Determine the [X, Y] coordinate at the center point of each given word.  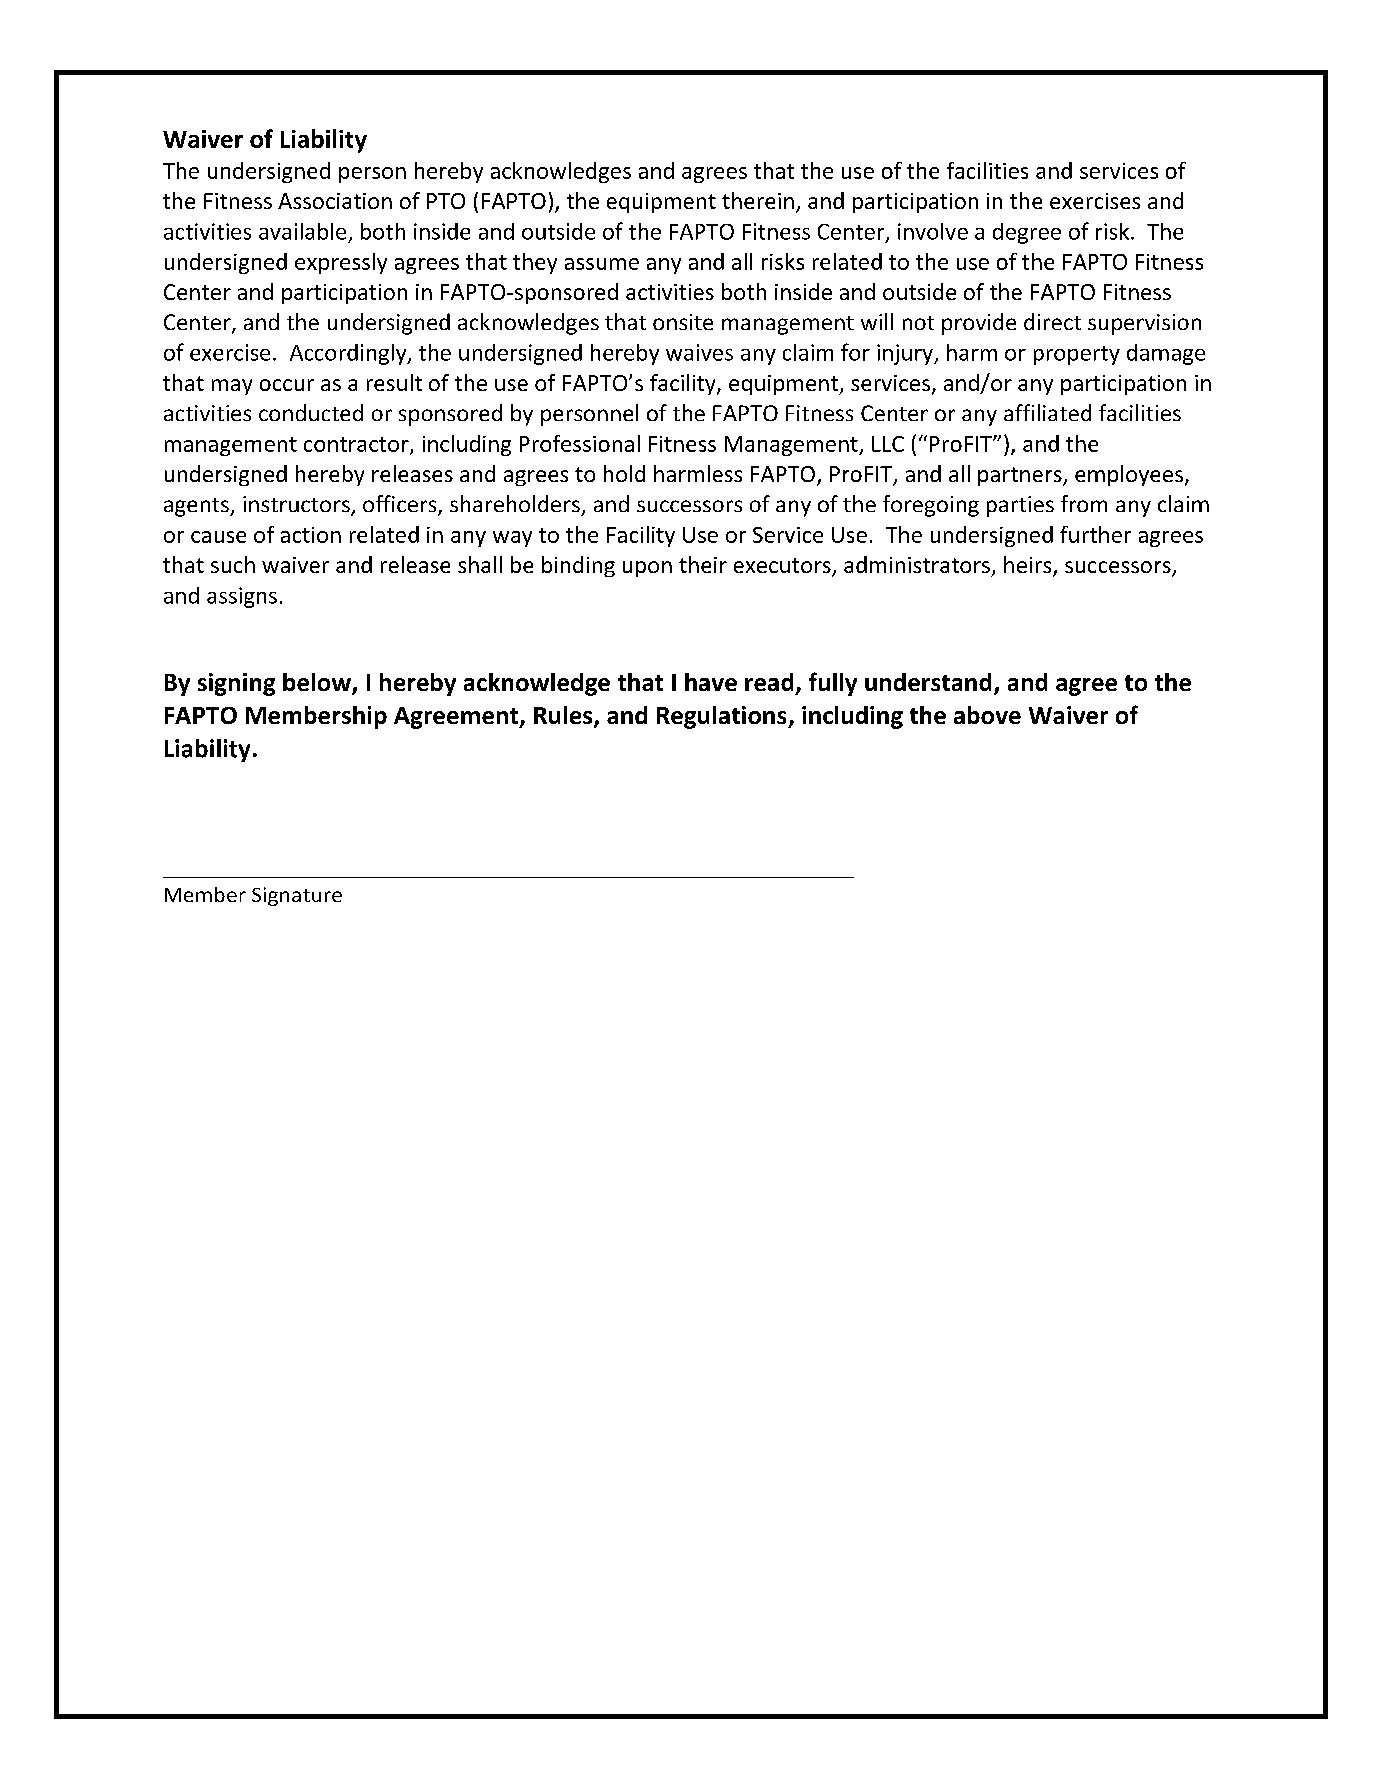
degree [1027, 233]
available [302, 231]
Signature [297, 896]
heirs [1029, 566]
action [311, 535]
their [703, 564]
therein [758, 200]
